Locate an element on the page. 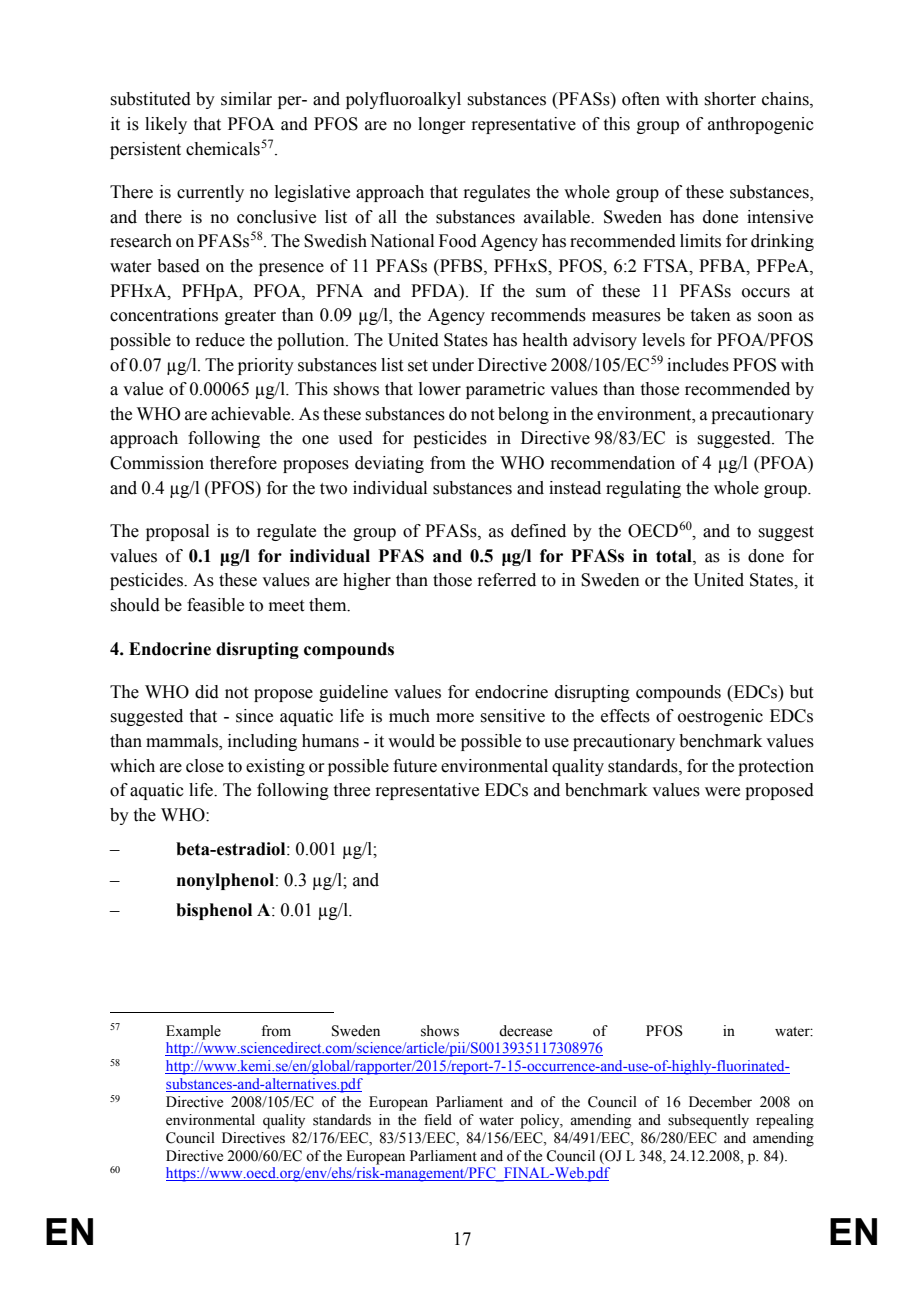 The image size is (924, 1308). includes is located at coordinates (698, 365).
